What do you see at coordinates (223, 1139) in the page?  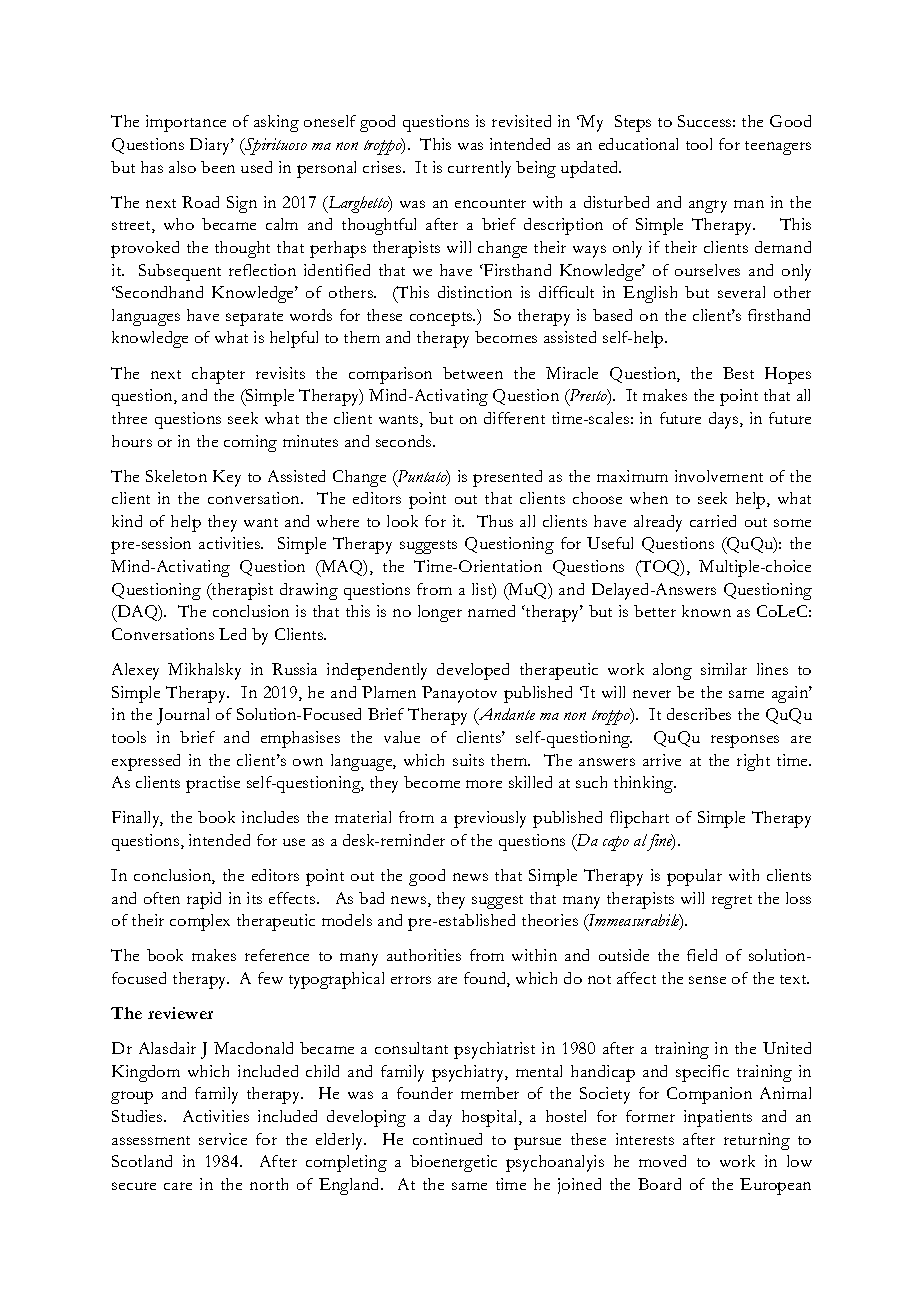 I see `service` at bounding box center [223, 1139].
